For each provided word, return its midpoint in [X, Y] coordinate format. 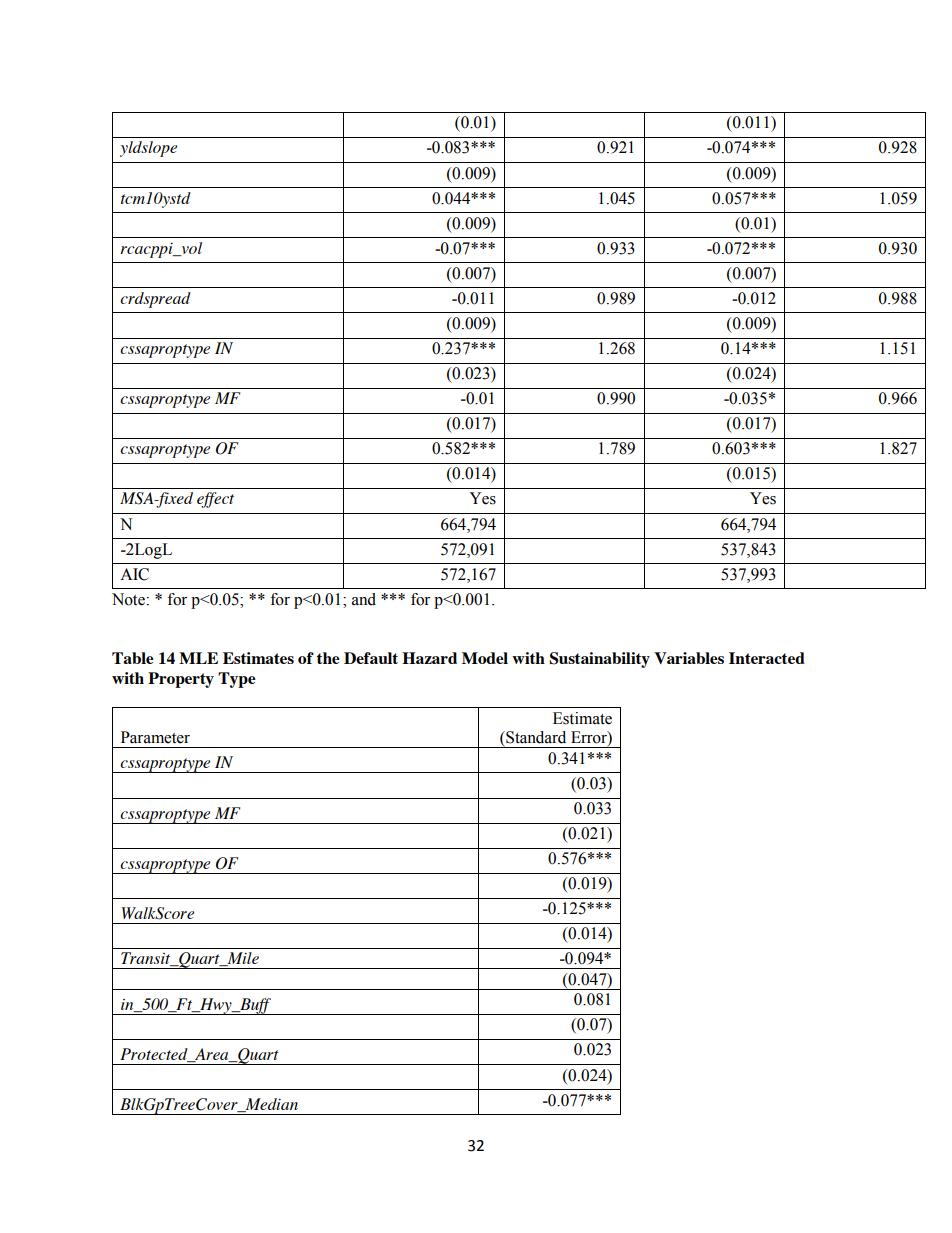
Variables [689, 658]
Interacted [767, 658]
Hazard [429, 658]
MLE [198, 658]
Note [129, 599]
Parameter [155, 737]
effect [215, 500]
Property [181, 680]
